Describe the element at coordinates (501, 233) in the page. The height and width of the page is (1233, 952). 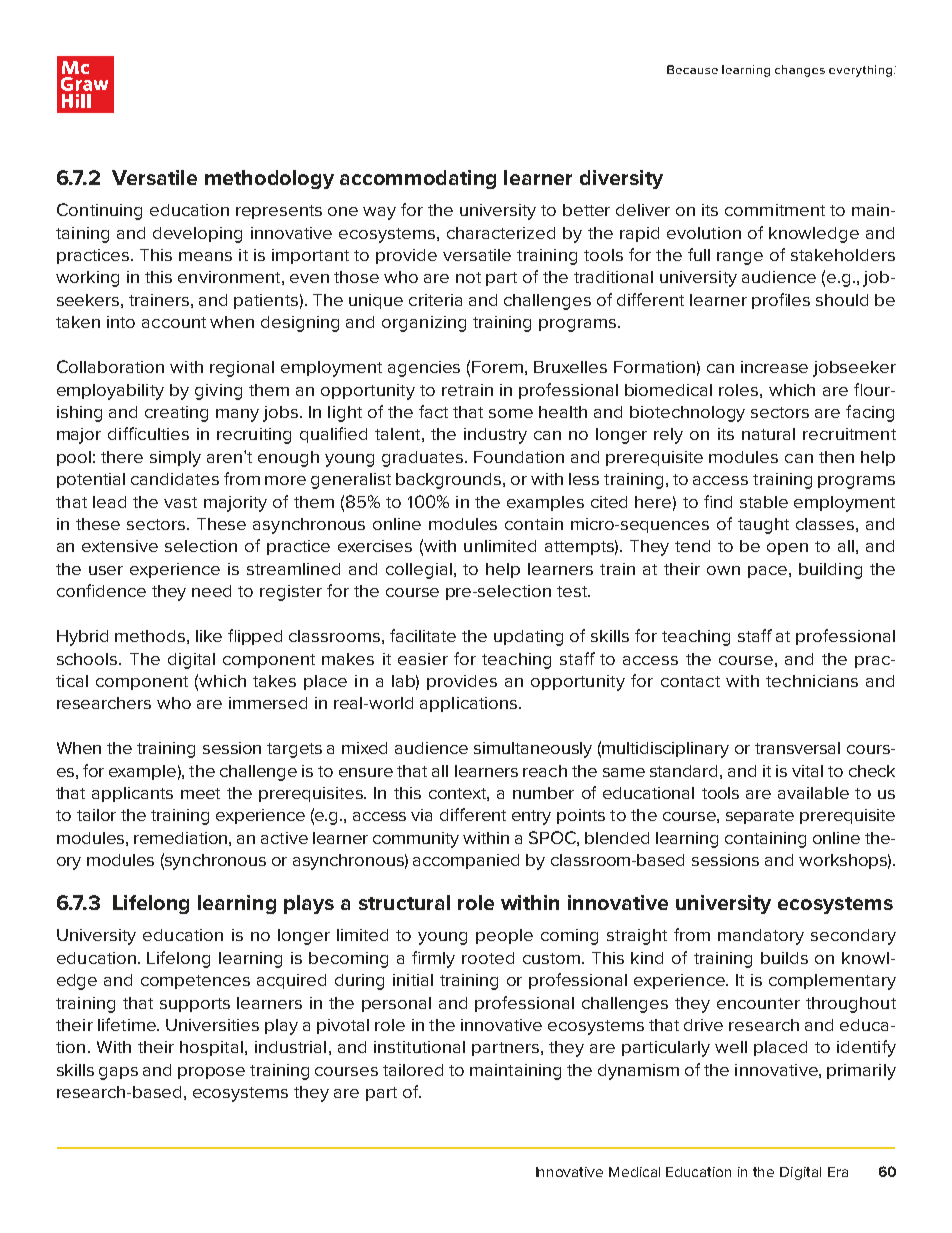
I see `characterized` at that location.
